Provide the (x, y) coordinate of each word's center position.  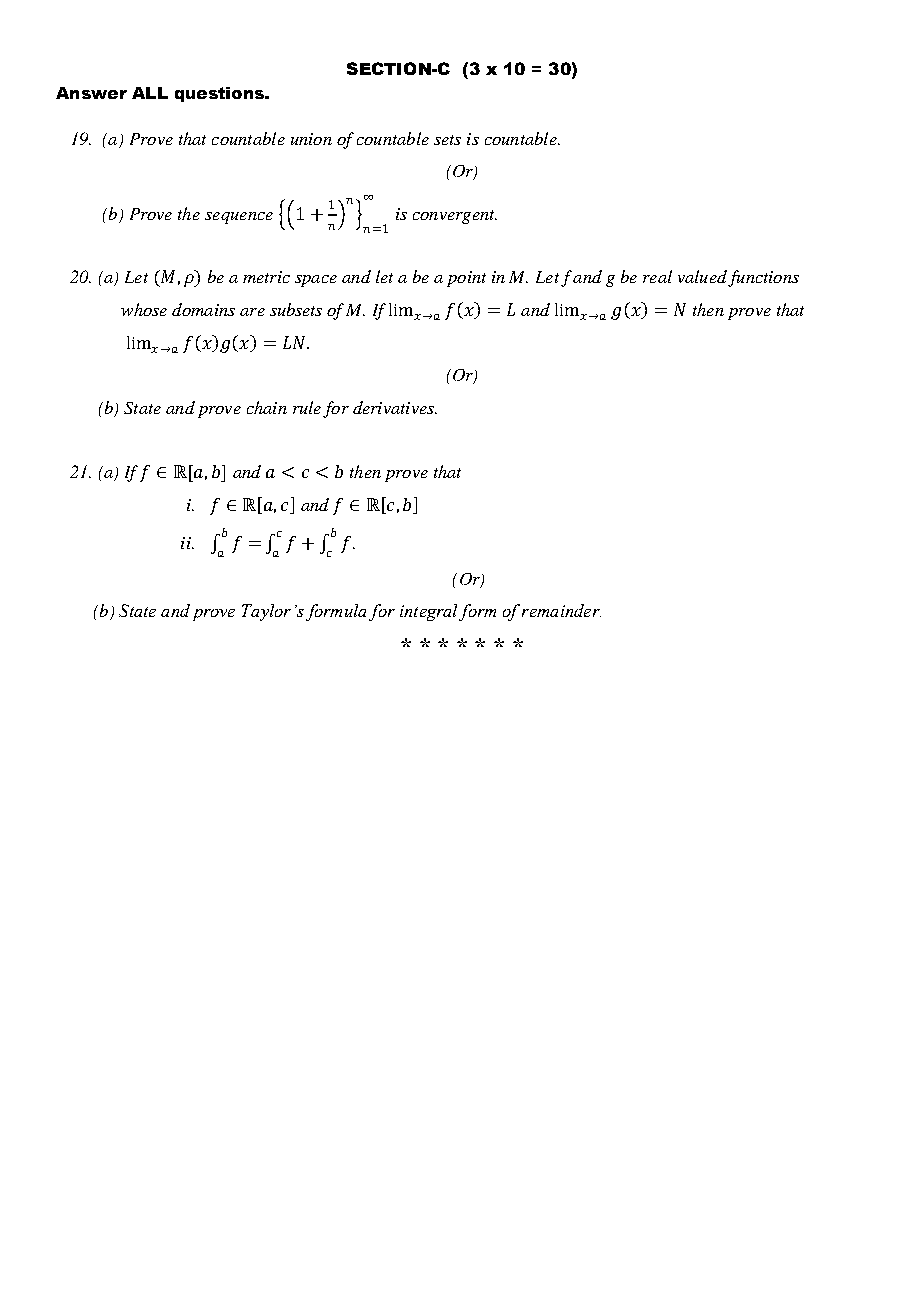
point (466, 279)
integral (428, 612)
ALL (150, 93)
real (657, 276)
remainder (561, 610)
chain (267, 407)
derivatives (394, 407)
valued (702, 276)
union (311, 139)
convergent (455, 217)
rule (307, 407)
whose (144, 309)
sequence (239, 218)
